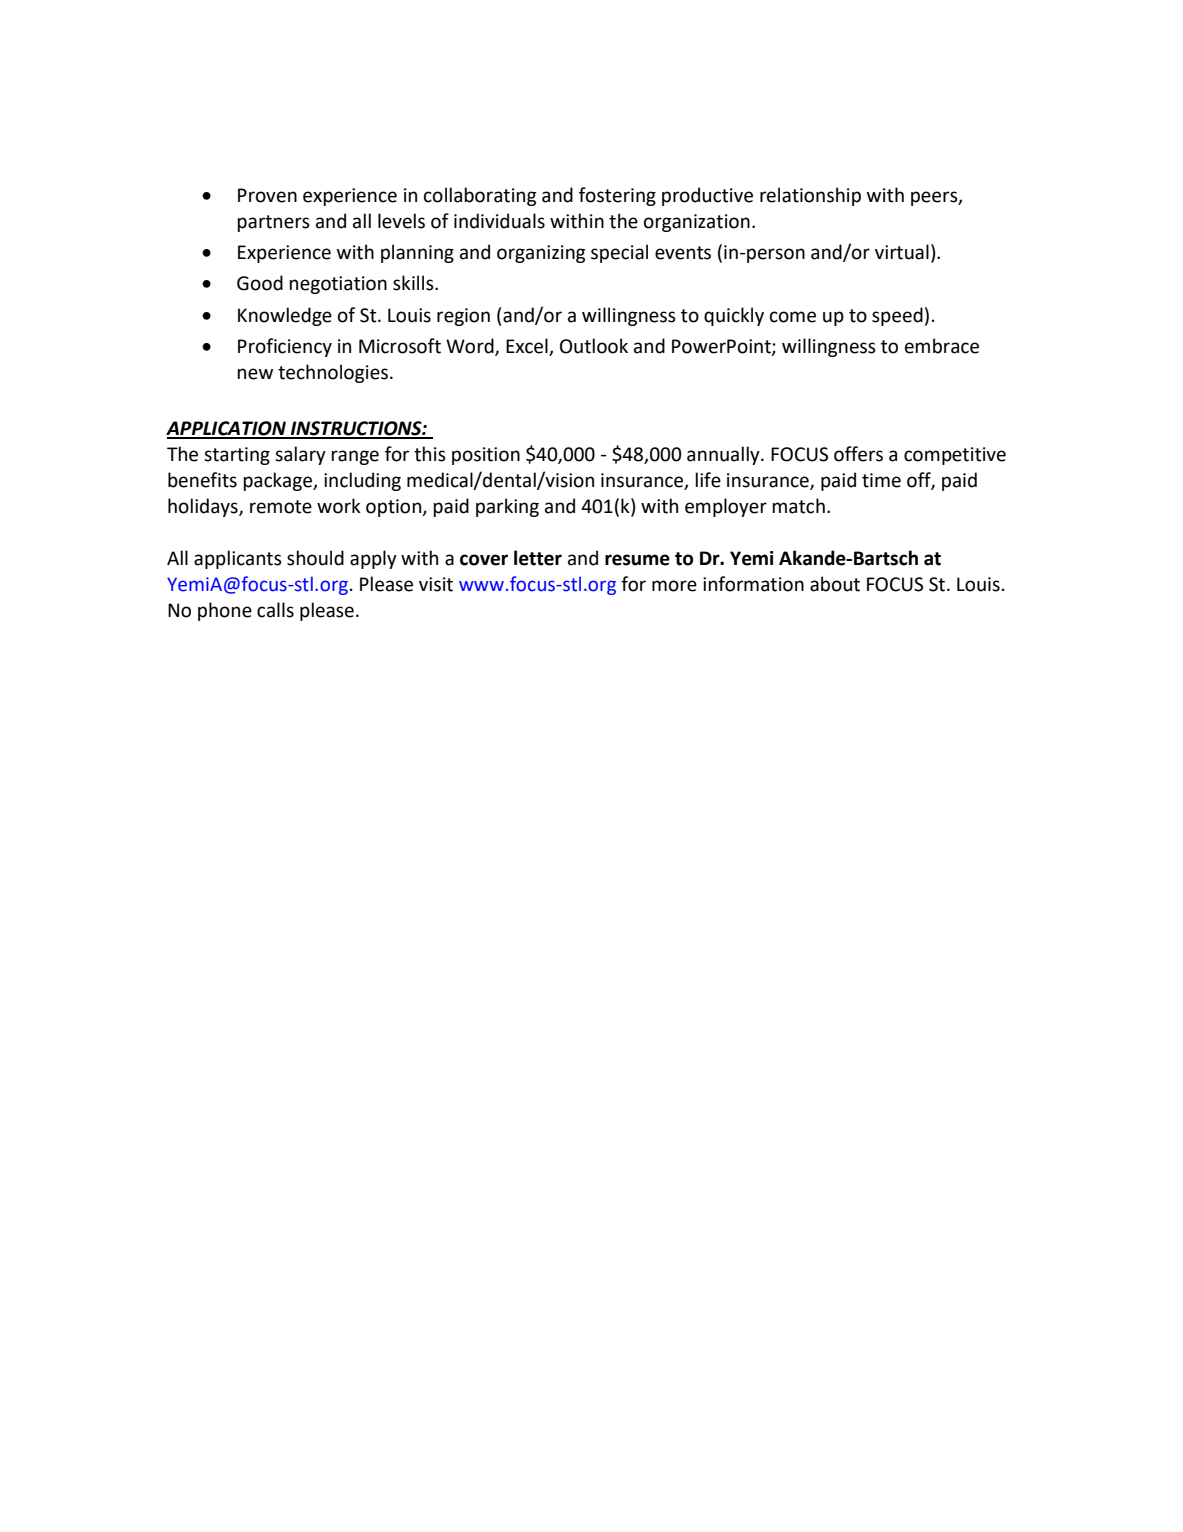 Image resolution: width=1183 pixels, height=1532 pixels. I want to click on relationship, so click(810, 196).
